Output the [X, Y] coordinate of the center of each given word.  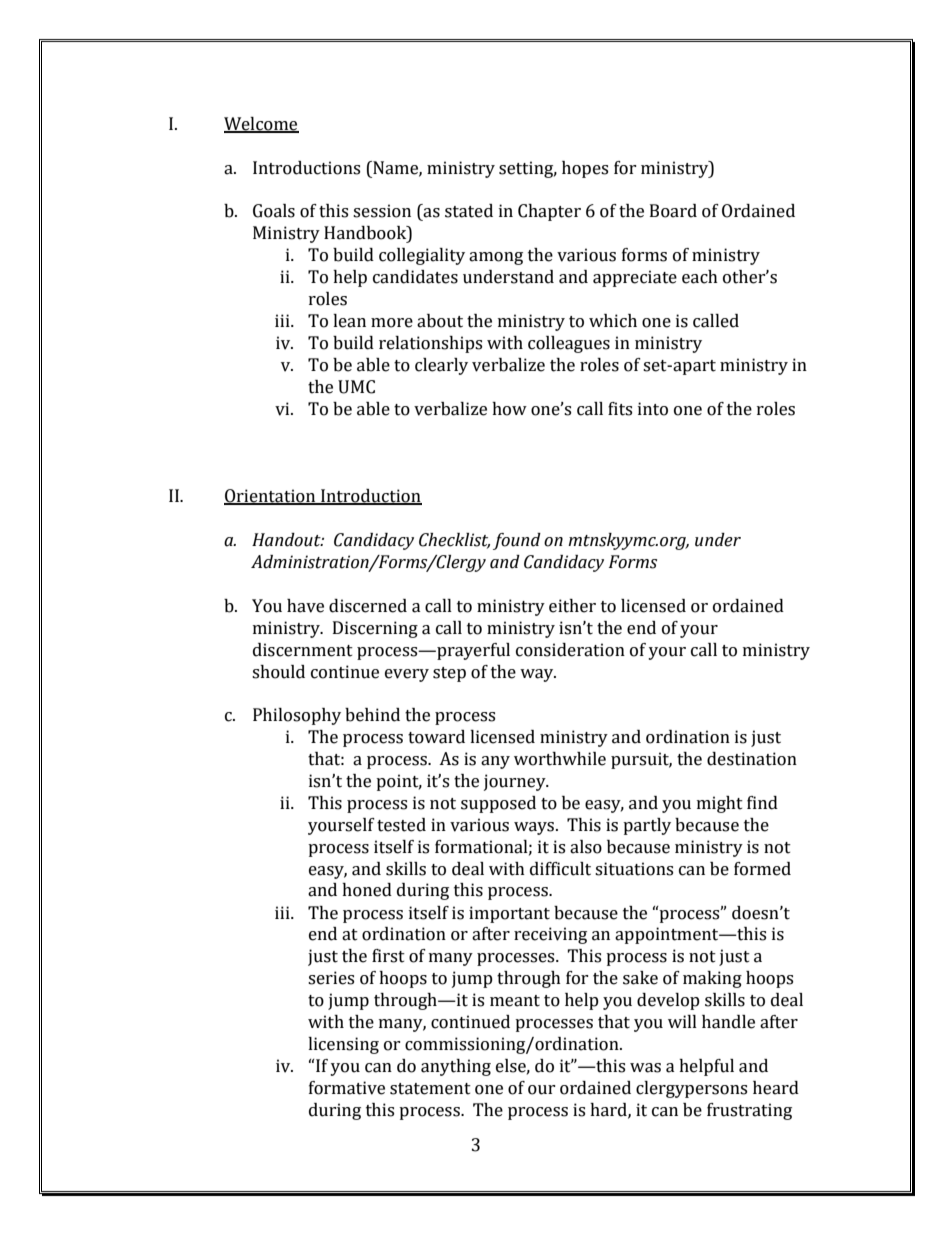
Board [673, 211]
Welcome [261, 124]
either [572, 606]
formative [347, 1088]
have [305, 606]
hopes [585, 169]
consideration [570, 650]
